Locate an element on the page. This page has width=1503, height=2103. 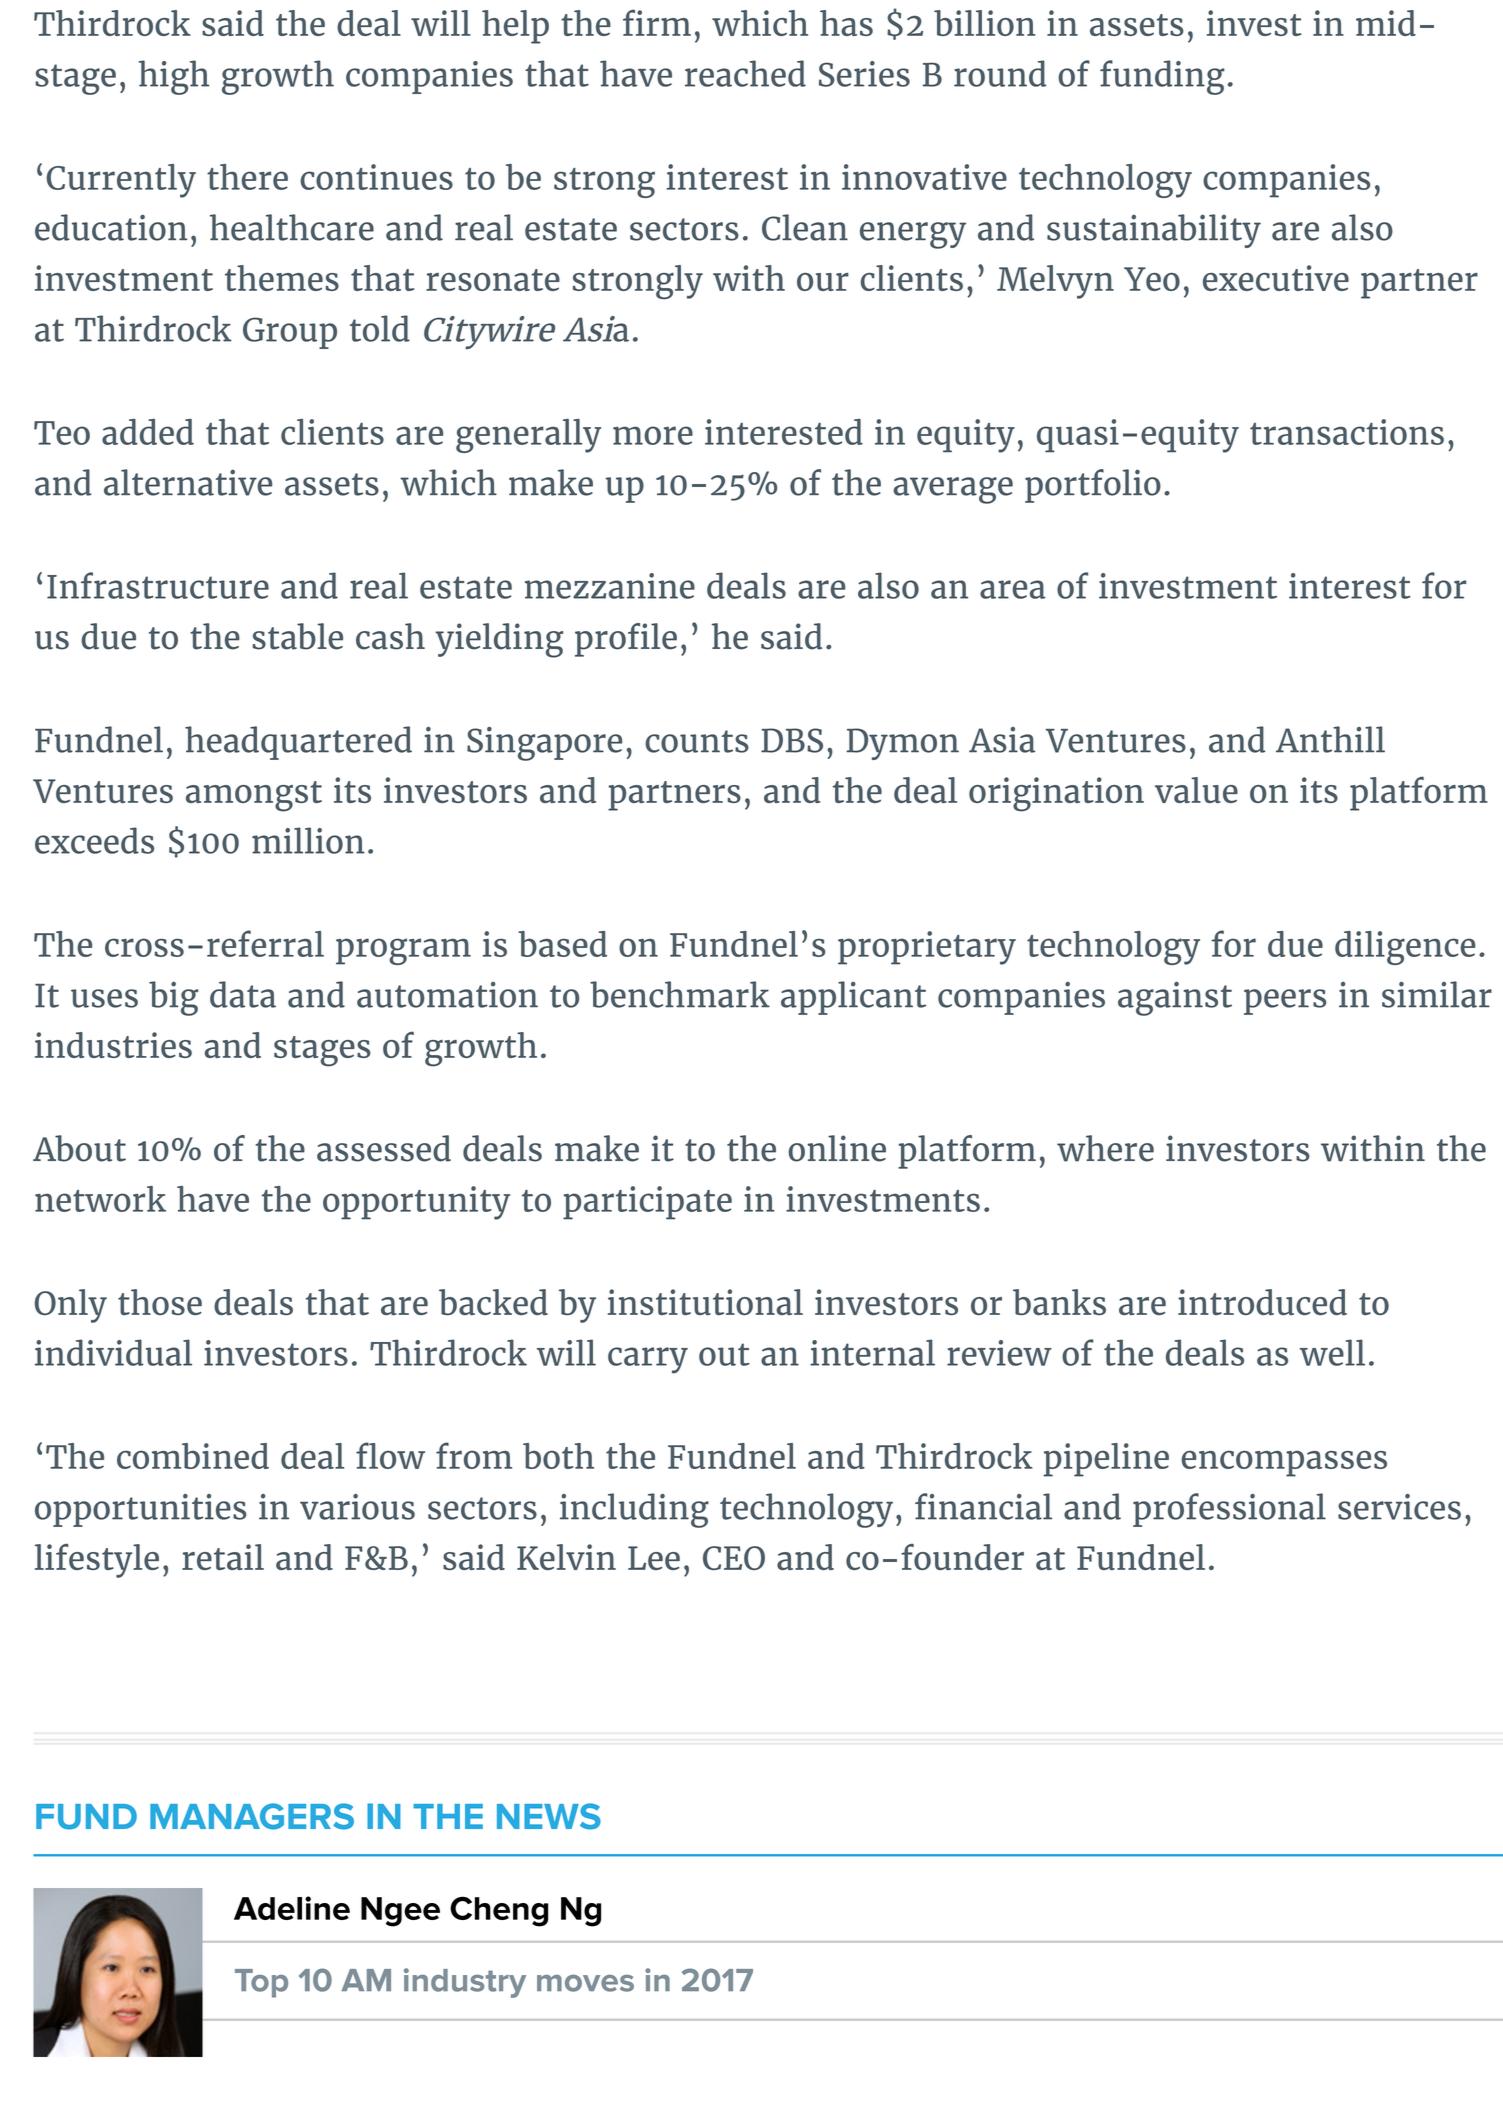
institutional is located at coordinates (705, 1302).
